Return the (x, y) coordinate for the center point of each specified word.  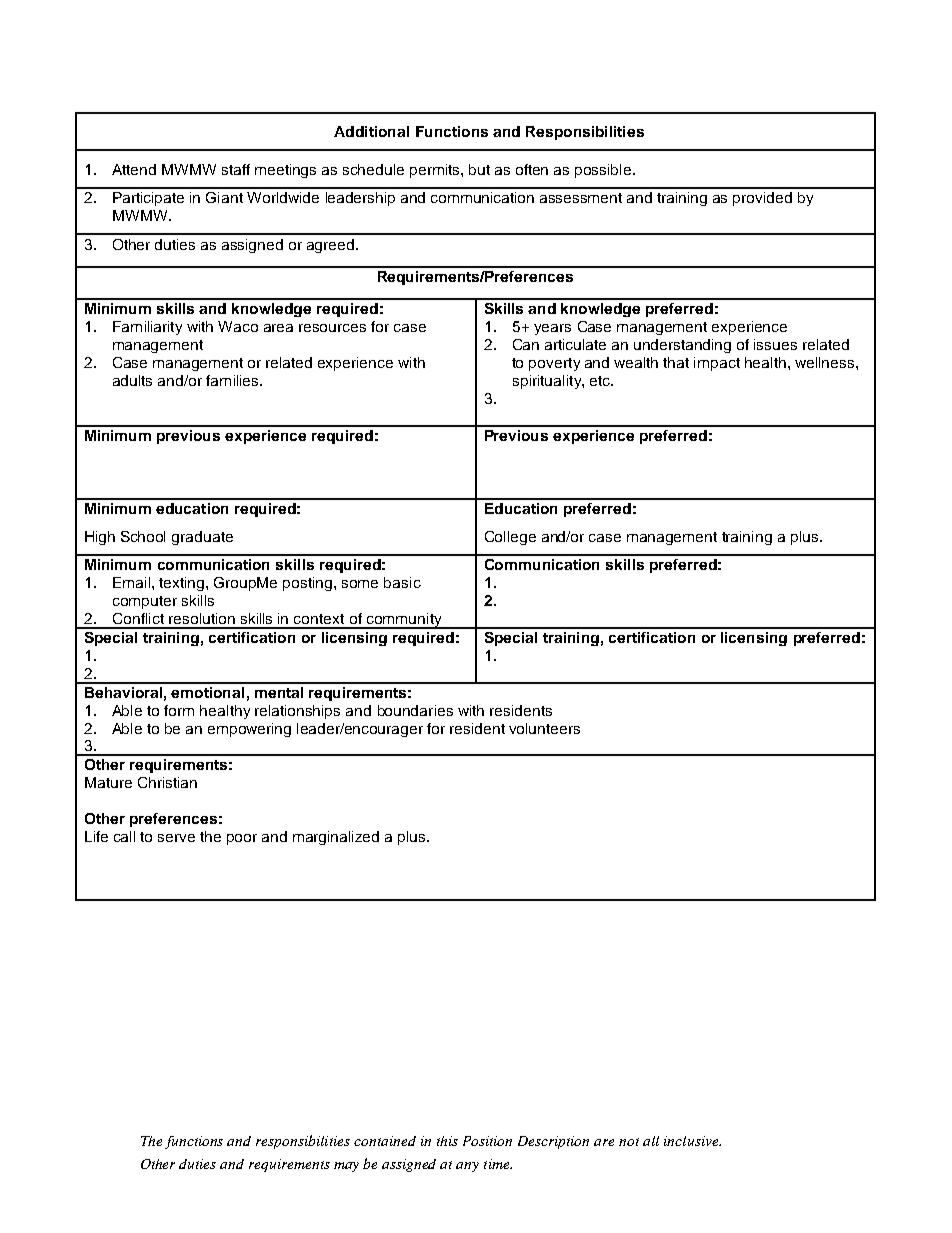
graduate (202, 538)
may (346, 1167)
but (479, 169)
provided (762, 199)
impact (717, 364)
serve (176, 838)
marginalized (336, 838)
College (510, 538)
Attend (134, 169)
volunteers (544, 728)
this (447, 1141)
